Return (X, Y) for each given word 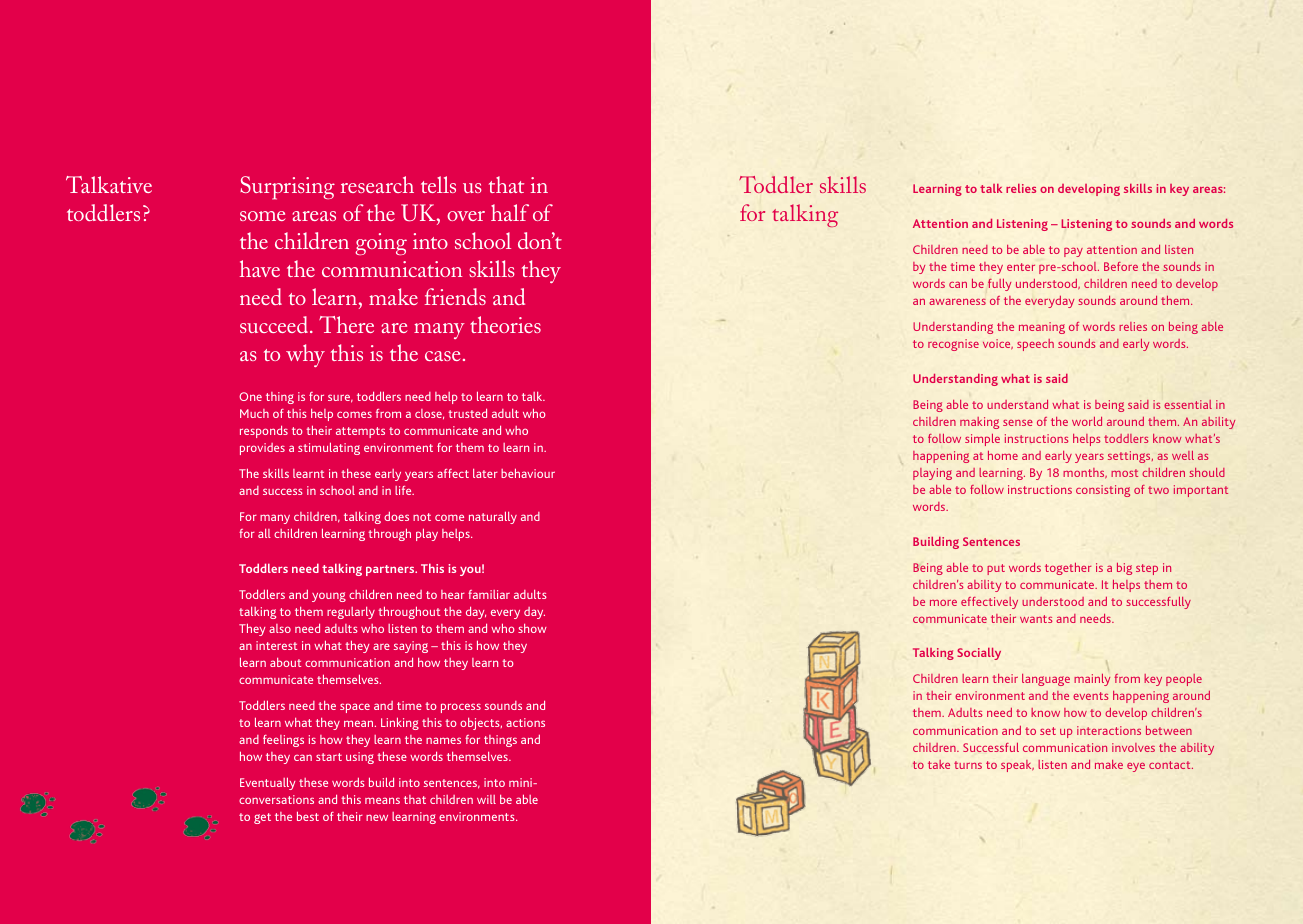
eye (1136, 767)
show (532, 628)
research (377, 184)
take (939, 764)
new (377, 817)
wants (1036, 619)
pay (1073, 252)
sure (340, 398)
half (510, 212)
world (1087, 421)
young (329, 597)
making (979, 423)
